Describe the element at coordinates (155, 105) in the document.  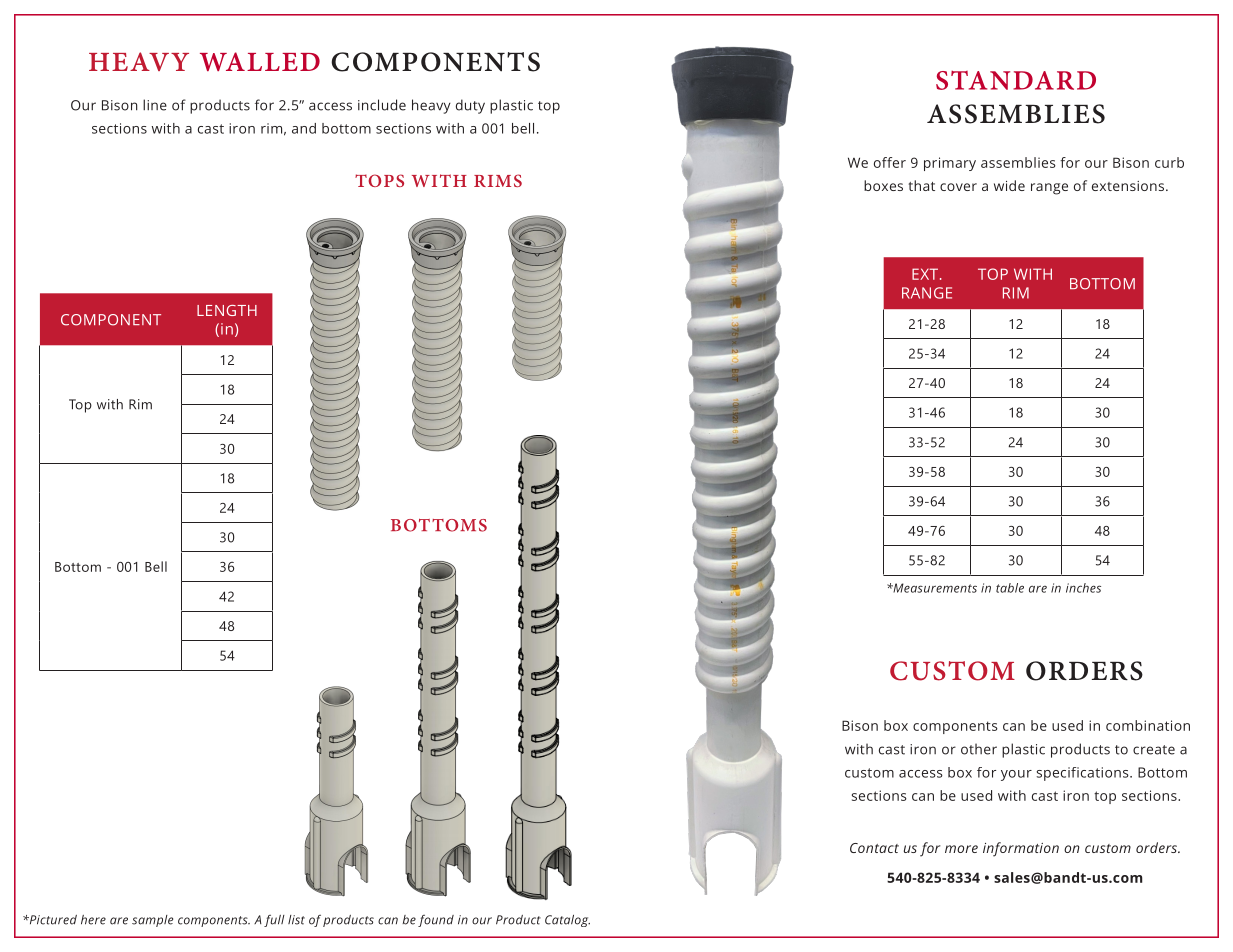
I see `line` at that location.
